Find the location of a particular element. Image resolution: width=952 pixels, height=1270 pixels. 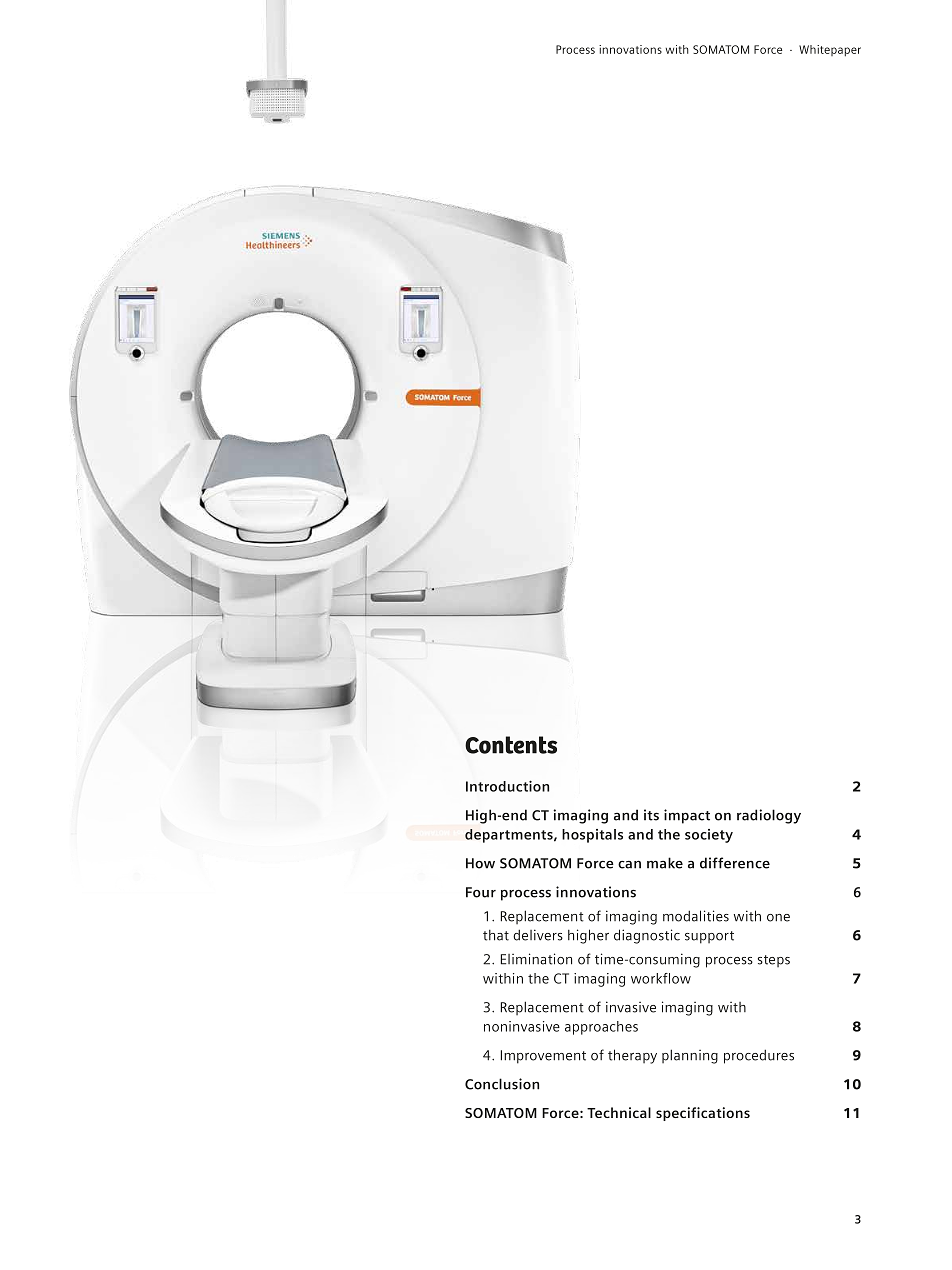

make is located at coordinates (665, 863).
